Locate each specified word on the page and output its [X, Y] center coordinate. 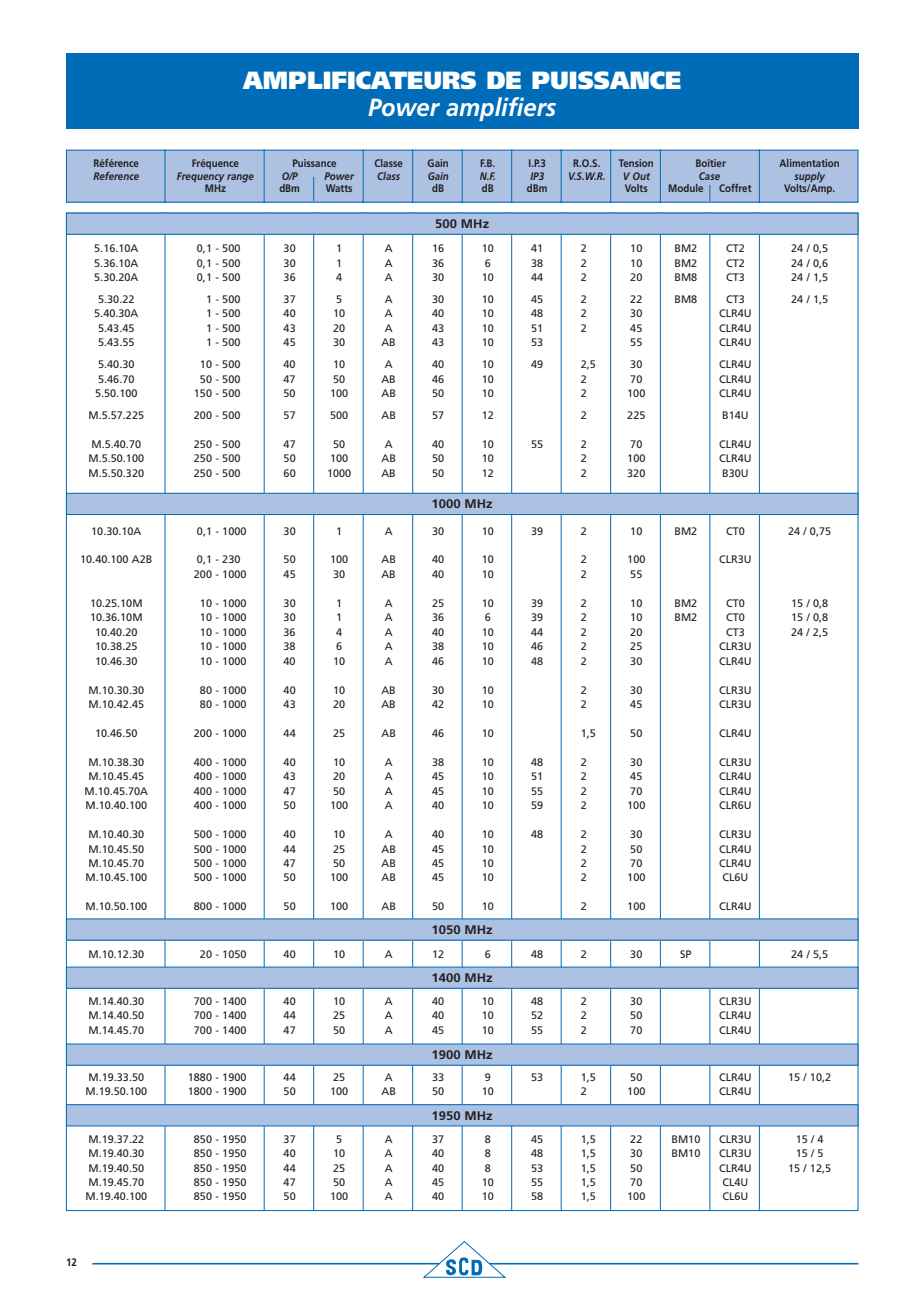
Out [641, 176]
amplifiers [501, 109]
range [240, 178]
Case [709, 176]
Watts [339, 188]
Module [686, 188]
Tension [636, 163]
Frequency [200, 178]
